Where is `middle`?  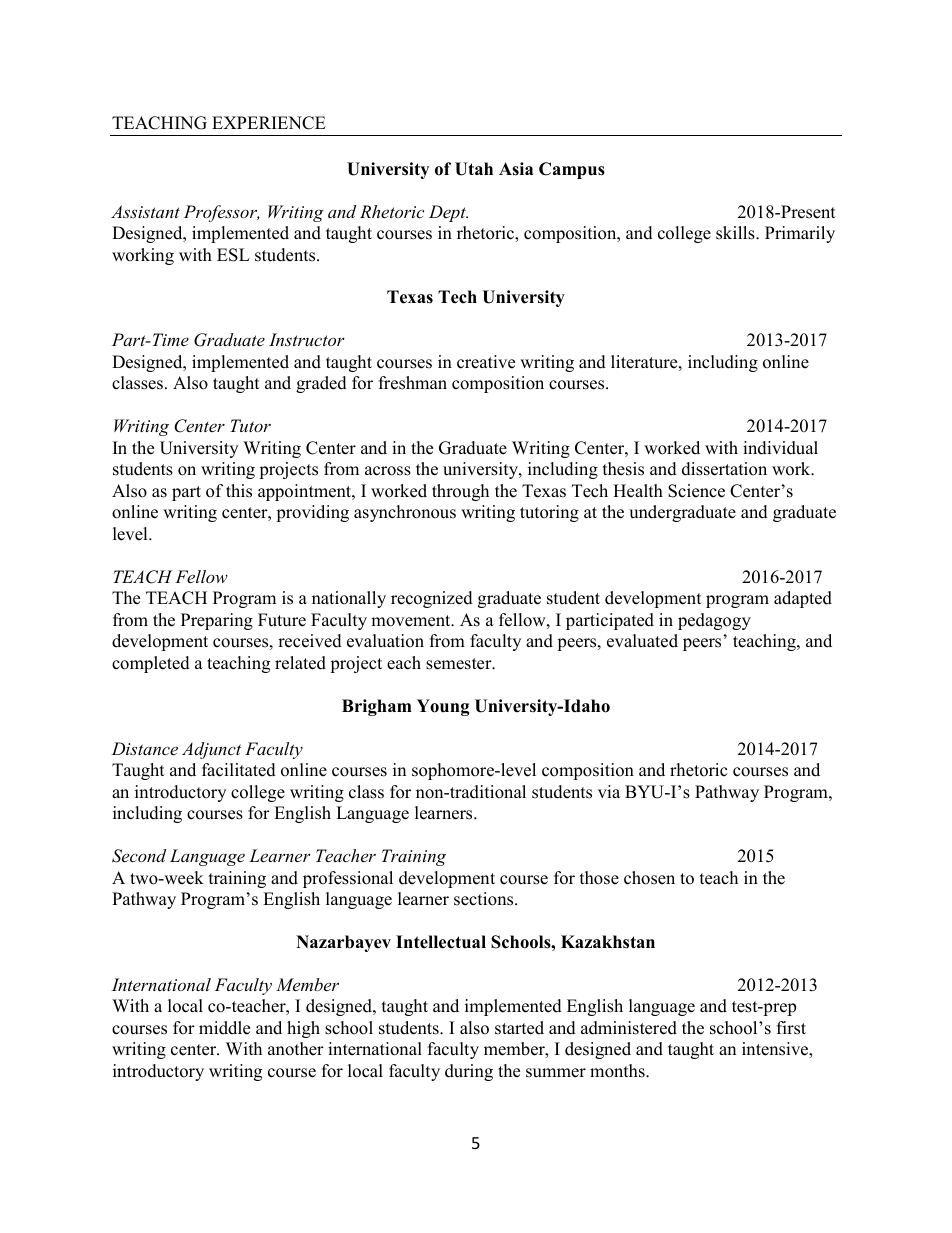
middle is located at coordinates (224, 1028).
